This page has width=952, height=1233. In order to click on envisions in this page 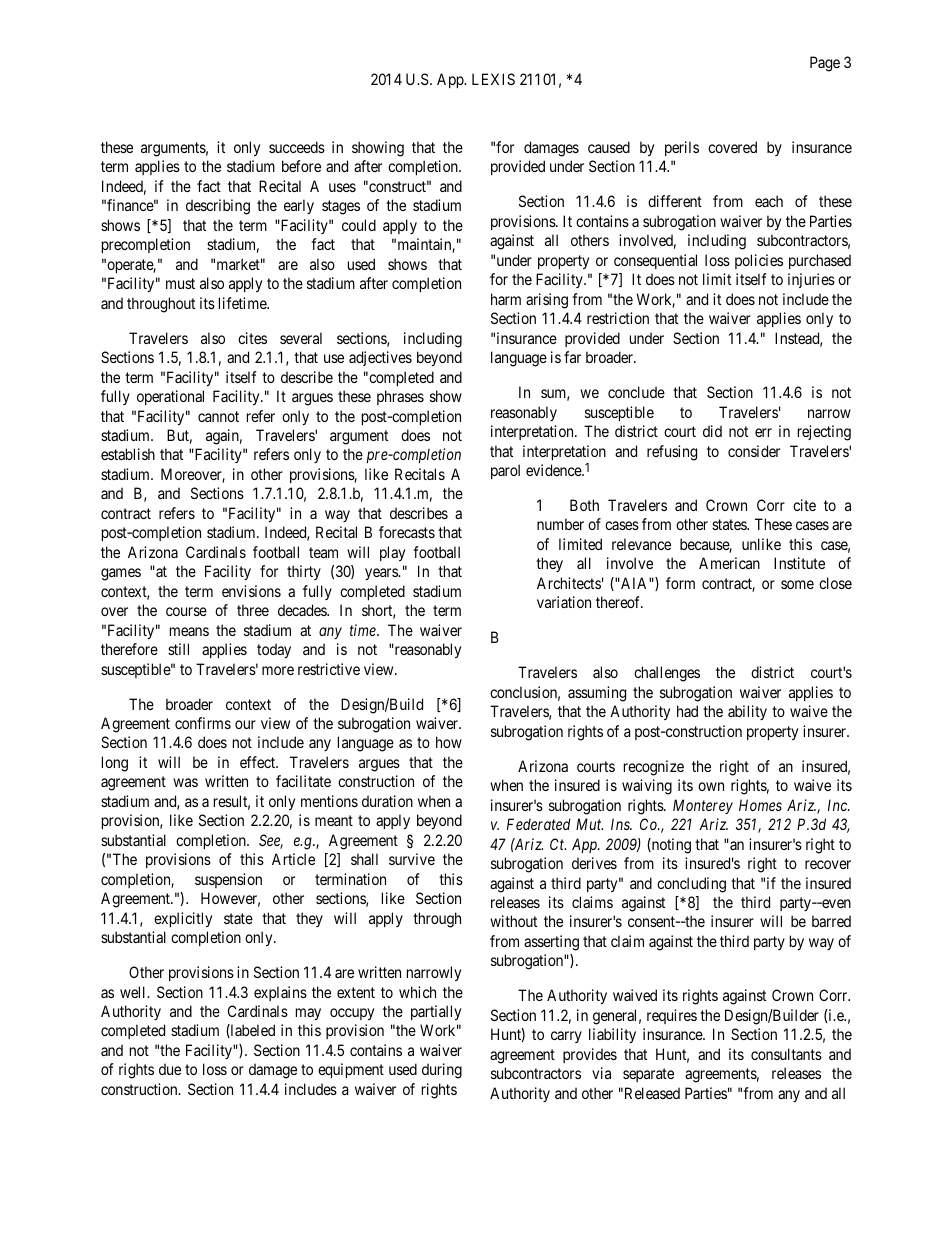, I will do `click(251, 591)`.
